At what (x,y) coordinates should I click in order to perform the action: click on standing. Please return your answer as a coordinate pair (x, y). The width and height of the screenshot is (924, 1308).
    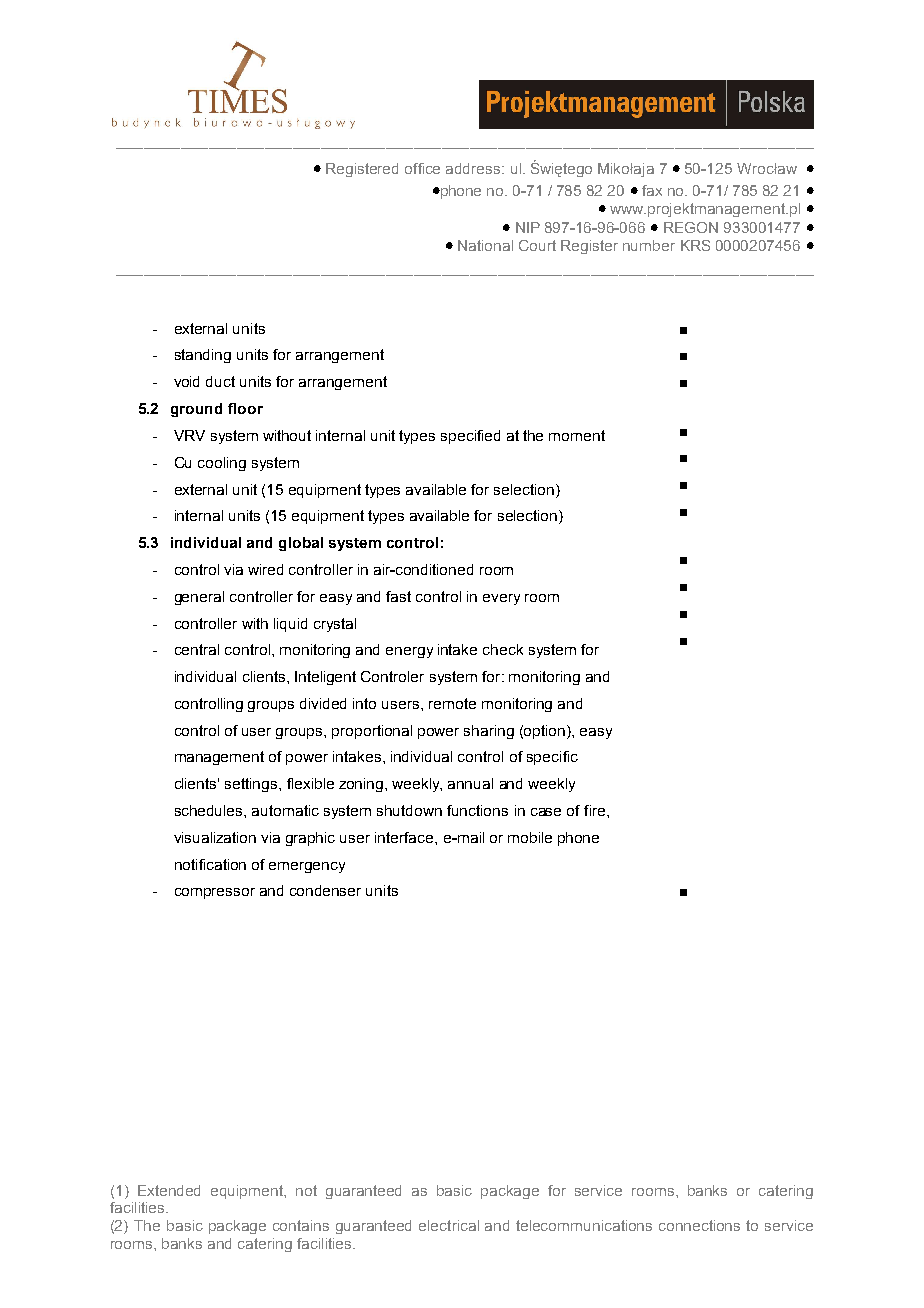
    Looking at the image, I should click on (203, 356).
